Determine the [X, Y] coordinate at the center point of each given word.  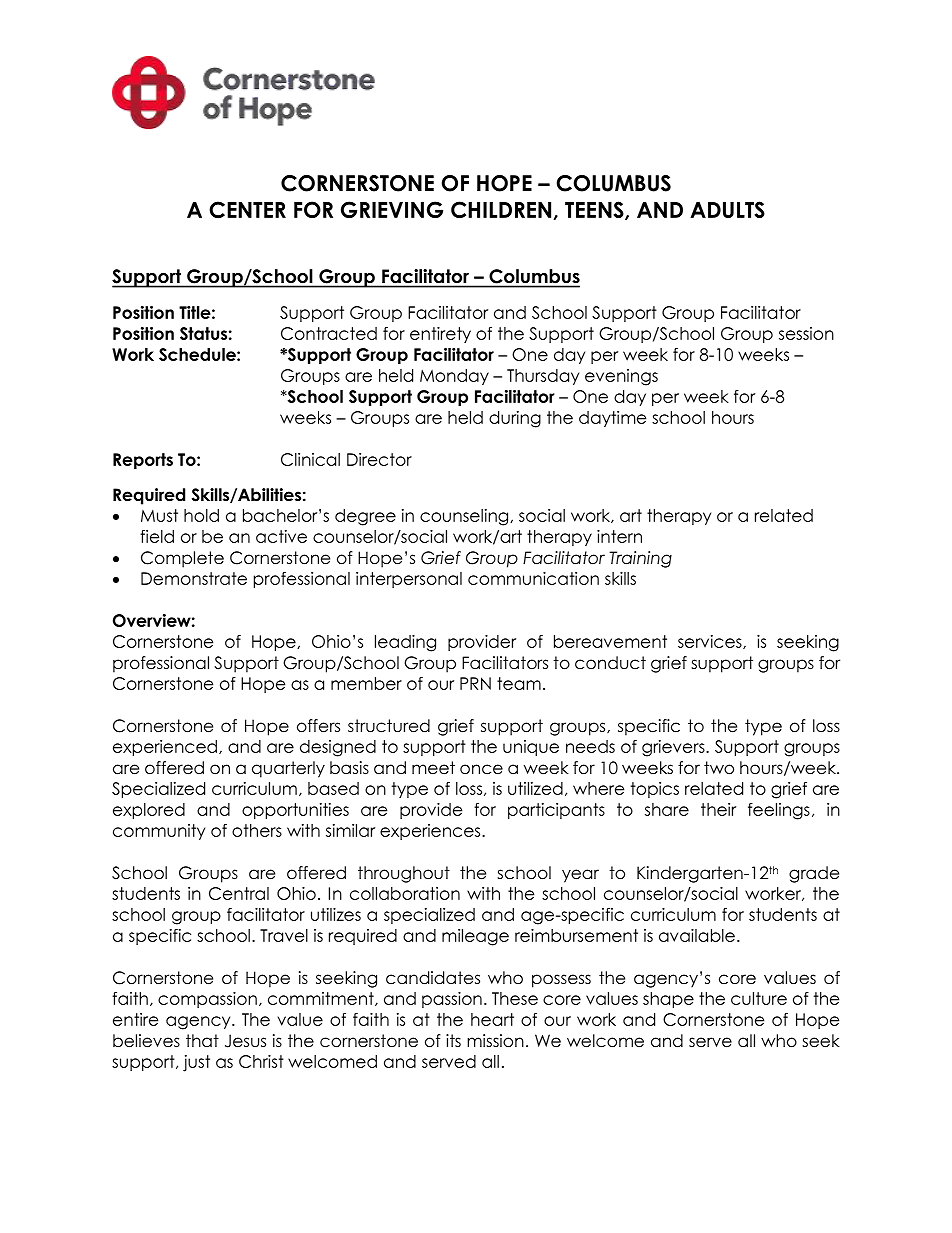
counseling [465, 517]
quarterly [288, 769]
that [202, 1041]
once [481, 769]
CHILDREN [502, 210]
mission [495, 1041]
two [719, 768]
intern [619, 536]
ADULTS [727, 209]
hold [201, 515]
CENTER [247, 209]
